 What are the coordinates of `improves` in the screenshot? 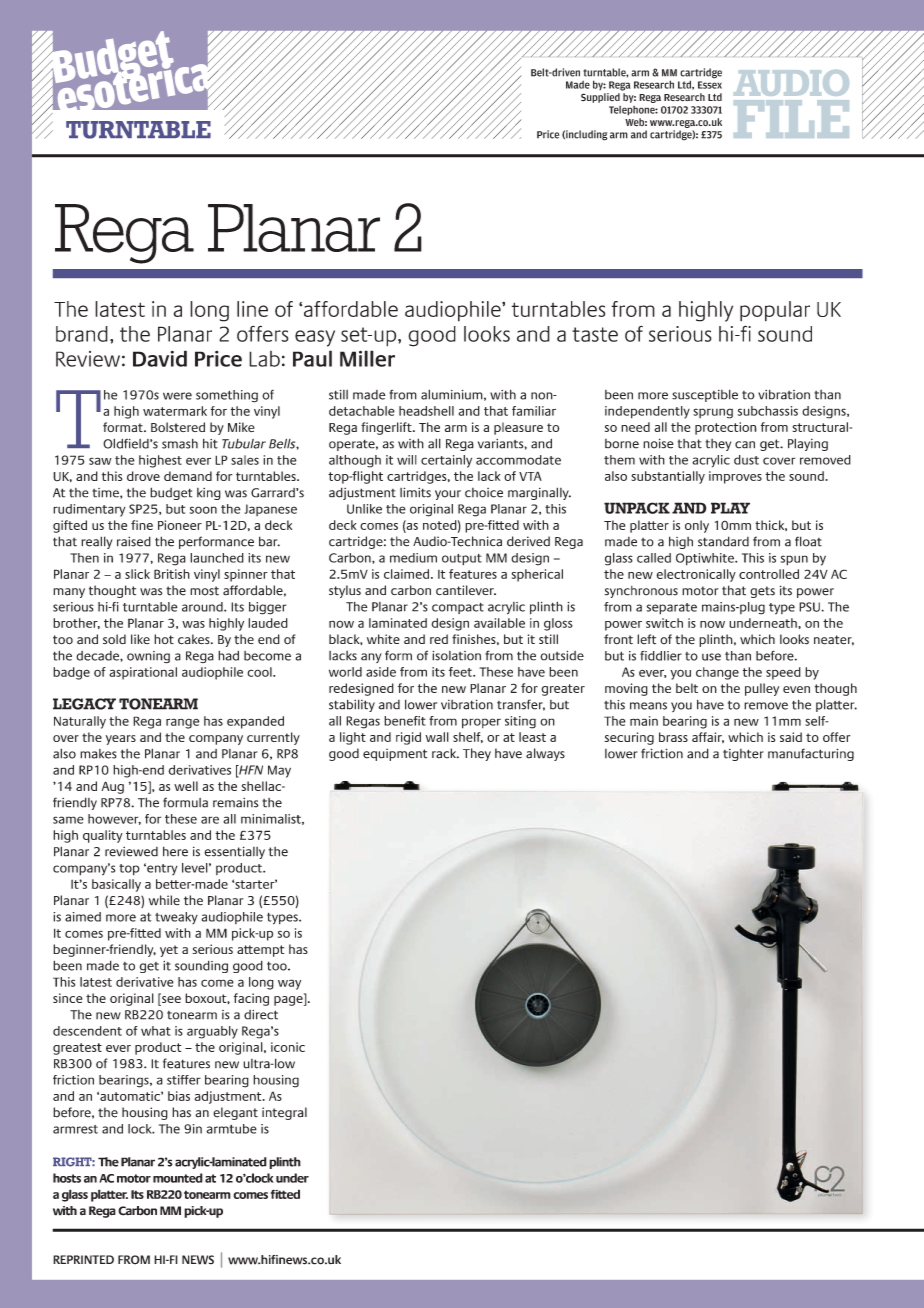 It's located at (735, 477).
